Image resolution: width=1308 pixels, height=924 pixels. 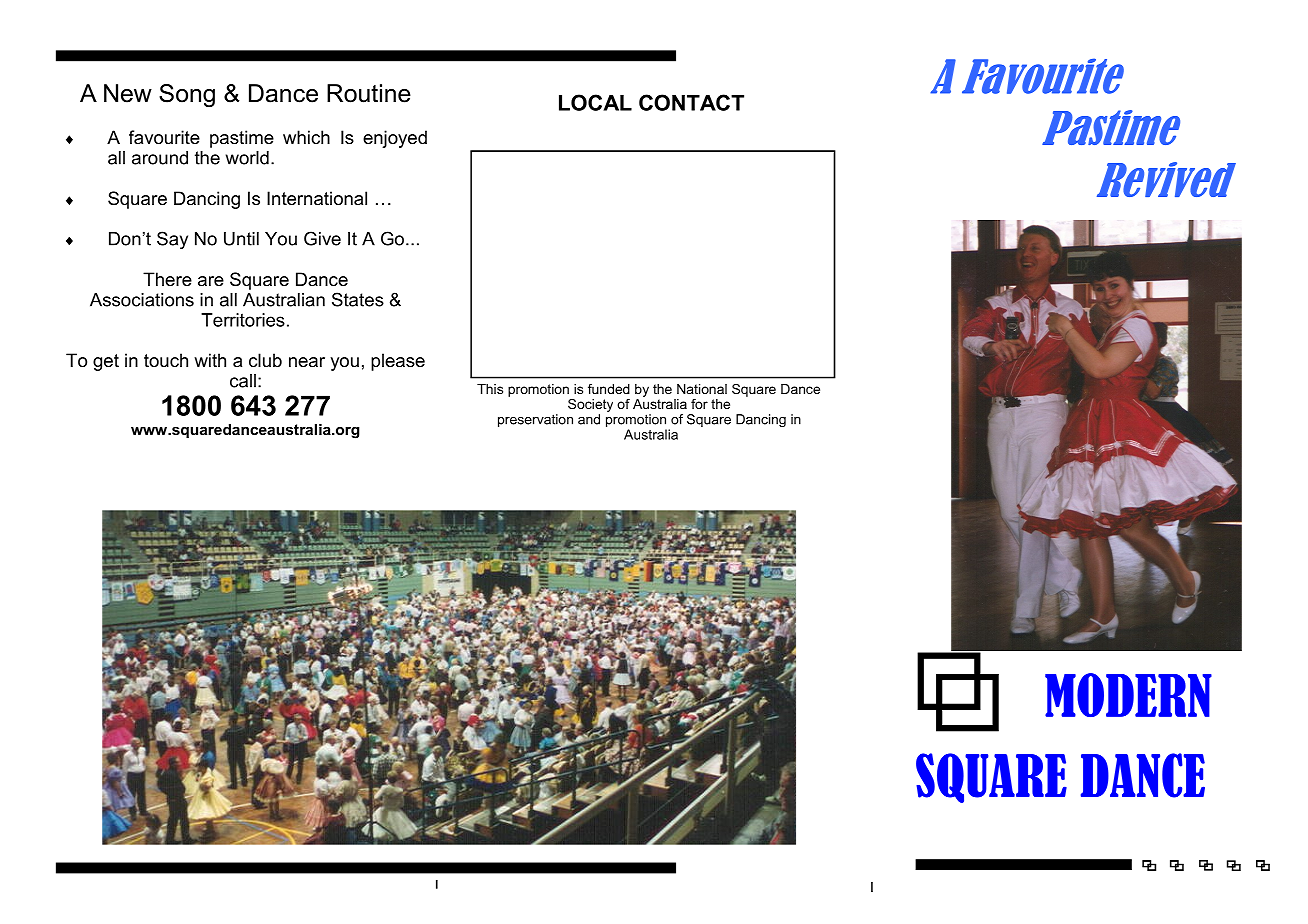 I want to click on CONTACT, so click(x=691, y=102).
